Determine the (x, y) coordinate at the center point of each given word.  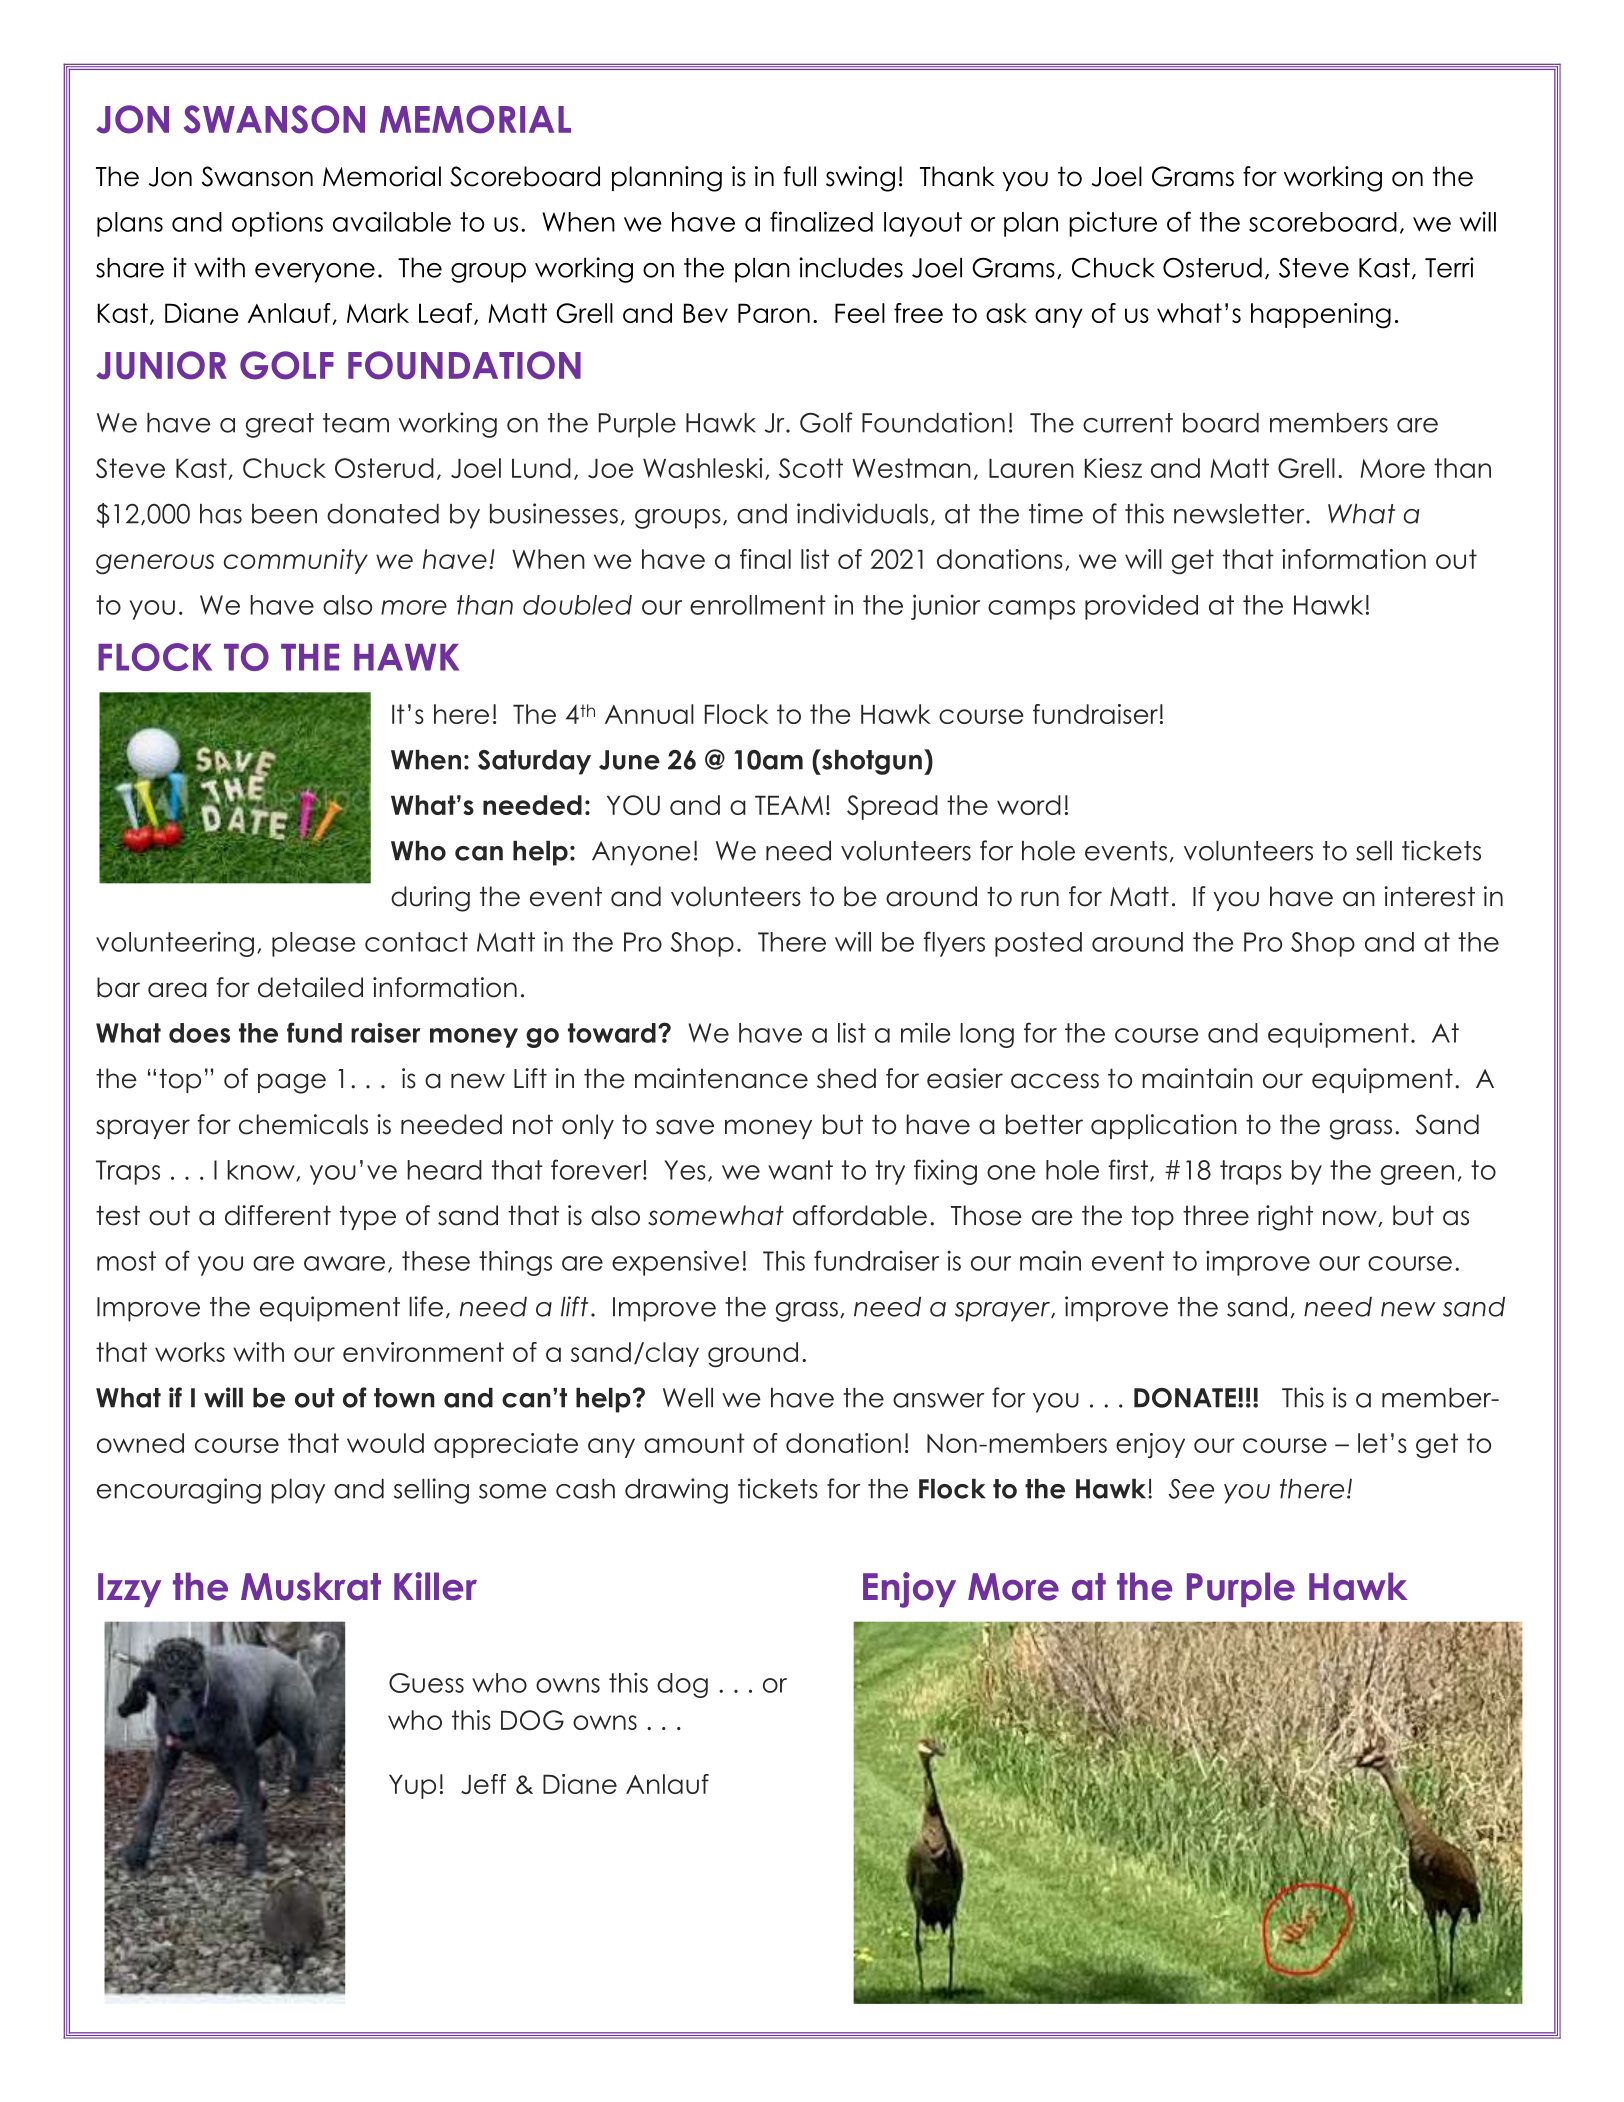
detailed (310, 987)
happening (1321, 316)
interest (1429, 896)
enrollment (758, 605)
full (799, 176)
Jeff (483, 1784)
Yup (412, 1786)
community (296, 561)
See (1191, 1489)
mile (926, 1032)
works (190, 1352)
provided (1141, 607)
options (277, 224)
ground (753, 1355)
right (1285, 1218)
